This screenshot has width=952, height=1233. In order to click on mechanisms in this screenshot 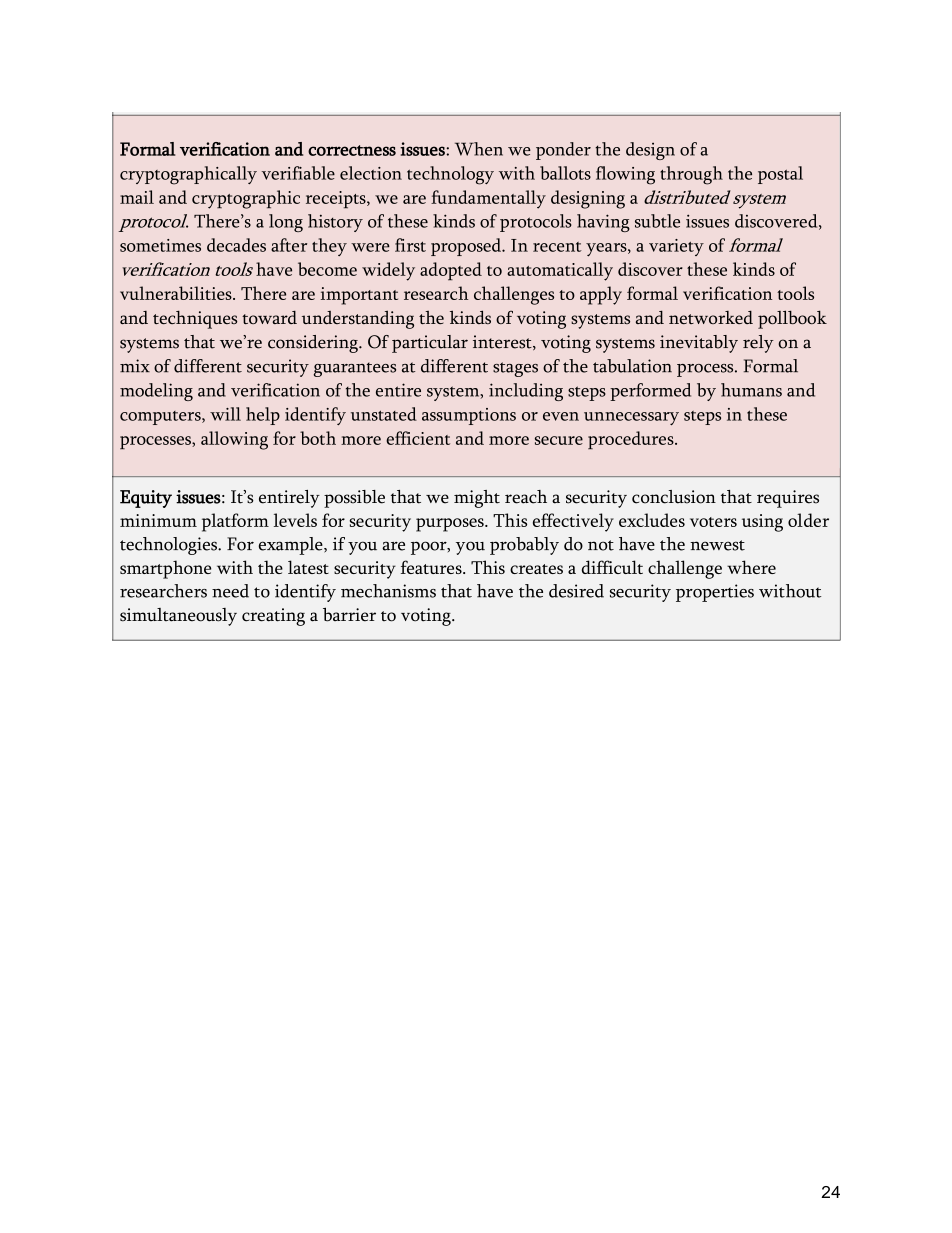, I will do `click(388, 591)`.
